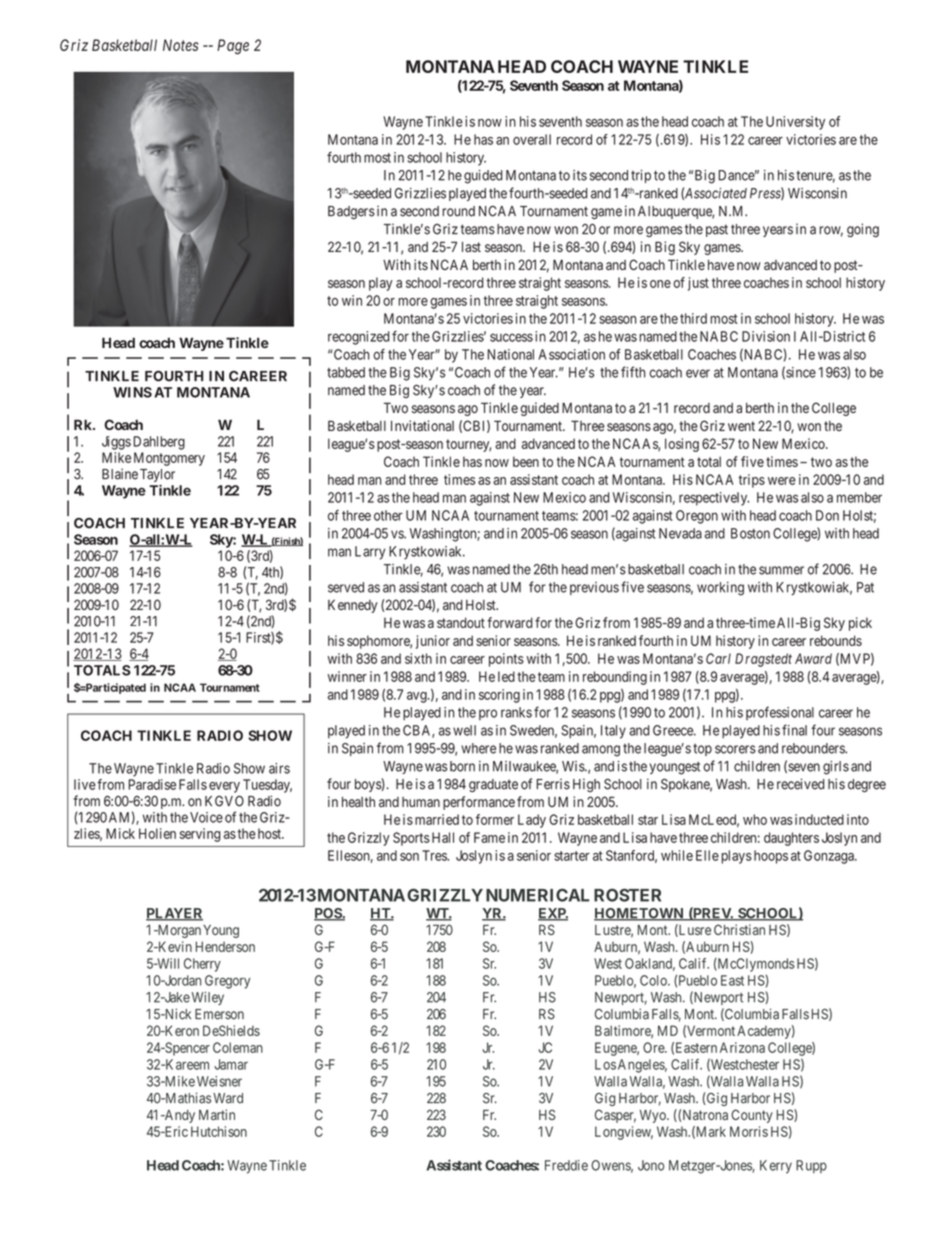  What do you see at coordinates (346, 587) in the document?
I see `served` at bounding box center [346, 587].
